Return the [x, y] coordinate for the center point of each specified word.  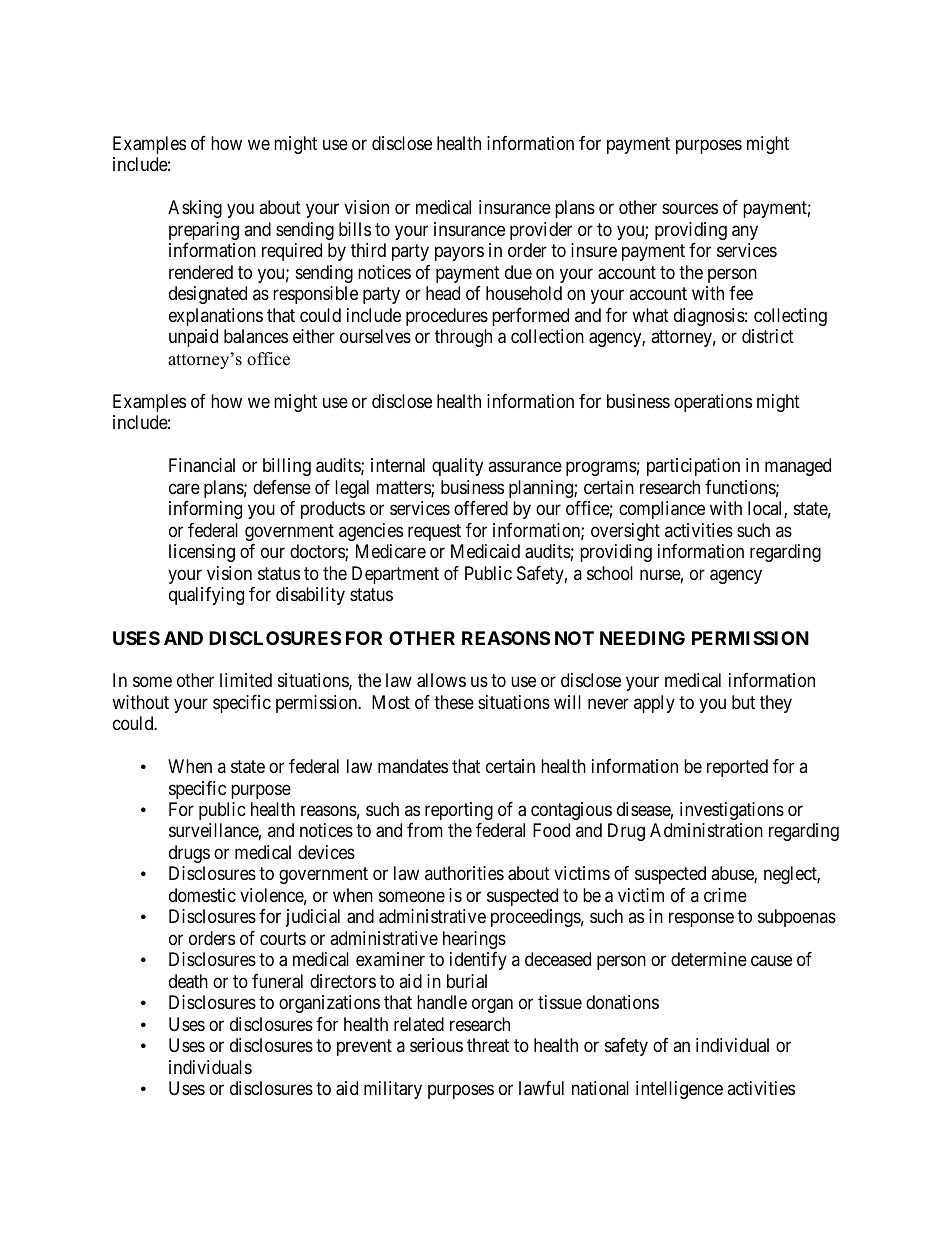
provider [541, 231]
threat [488, 1045]
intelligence [679, 1090]
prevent [364, 1048]
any [745, 232]
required [292, 252]
